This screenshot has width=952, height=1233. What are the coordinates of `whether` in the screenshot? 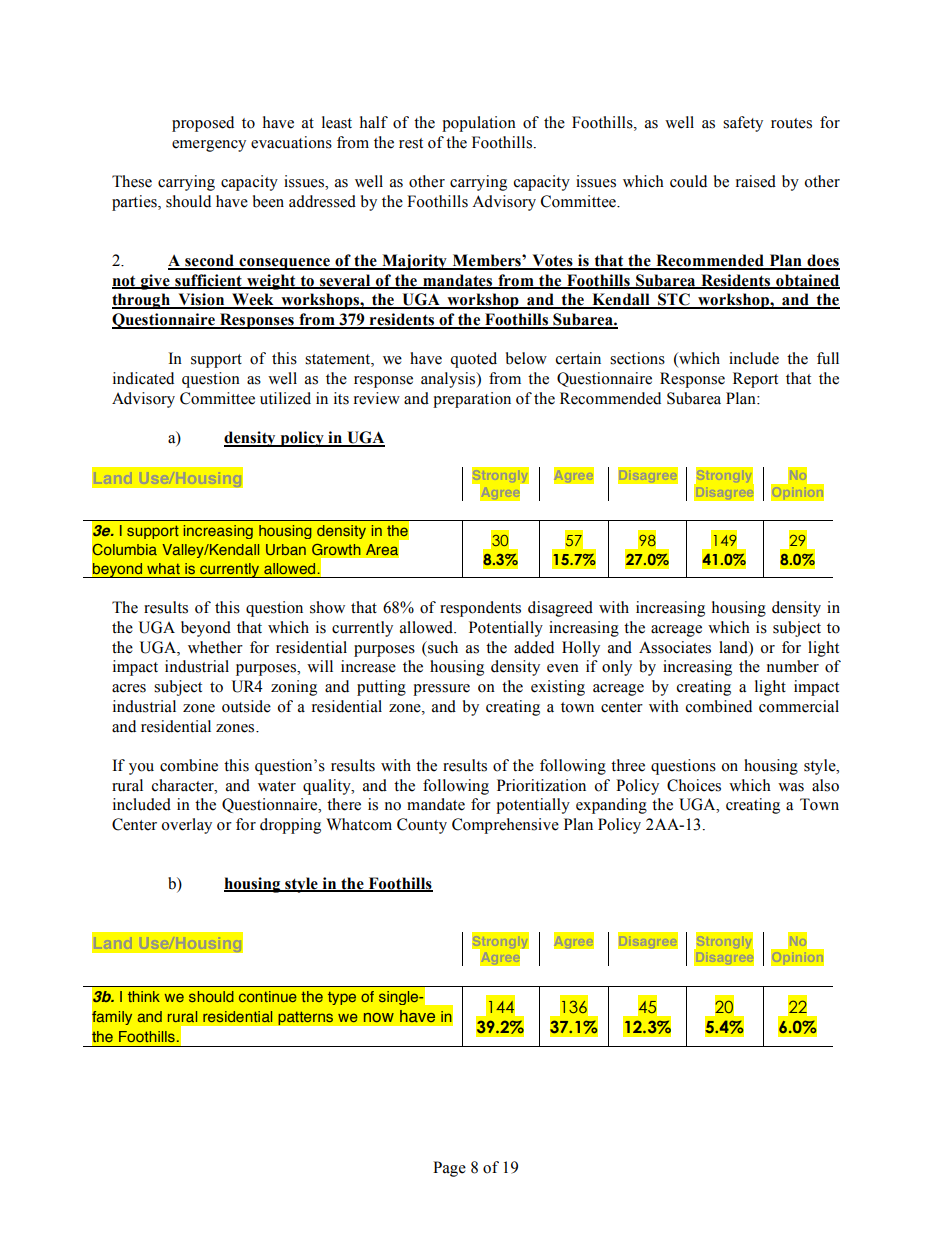 It's located at (215, 647).
